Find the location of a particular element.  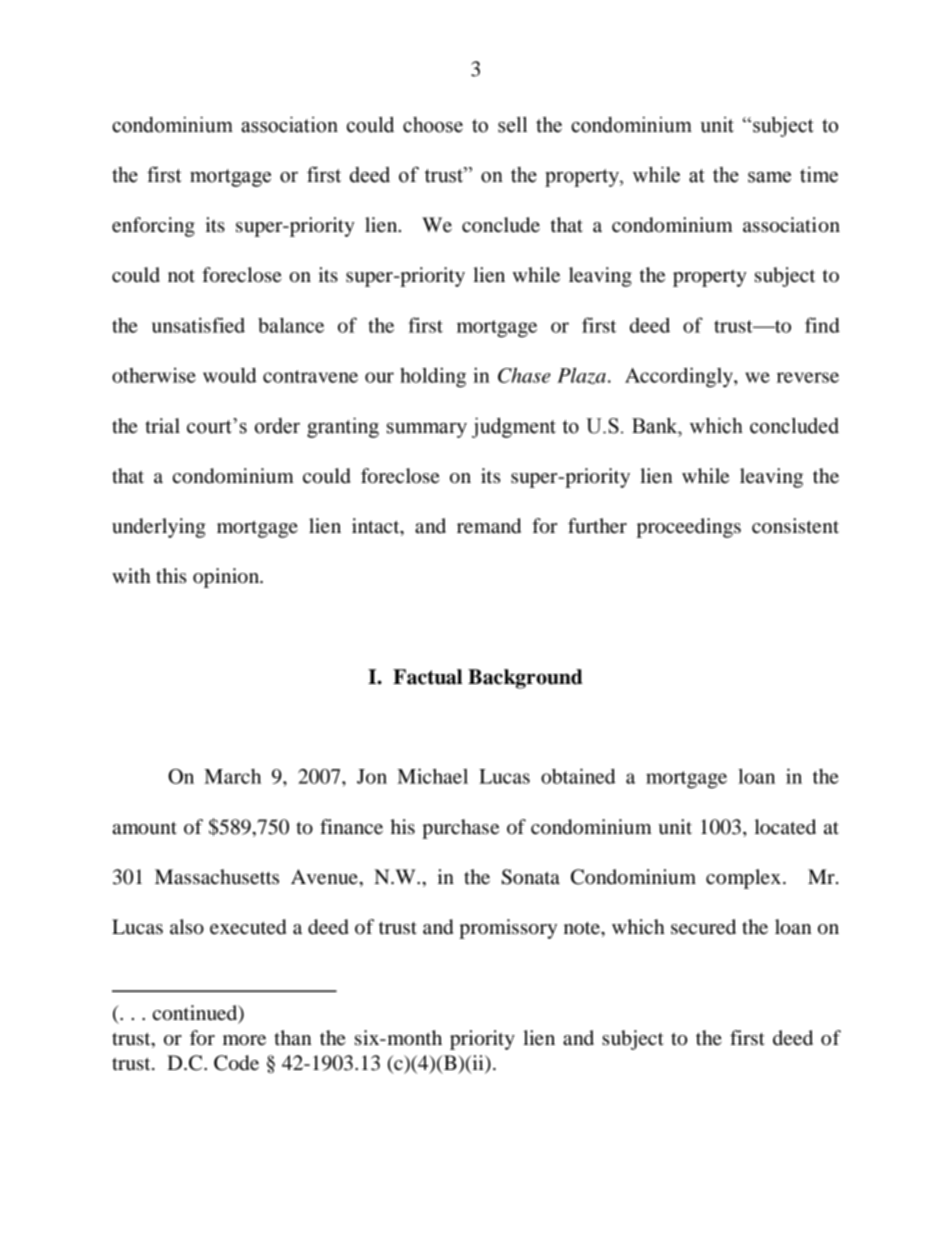

opinion is located at coordinates (227, 578).
